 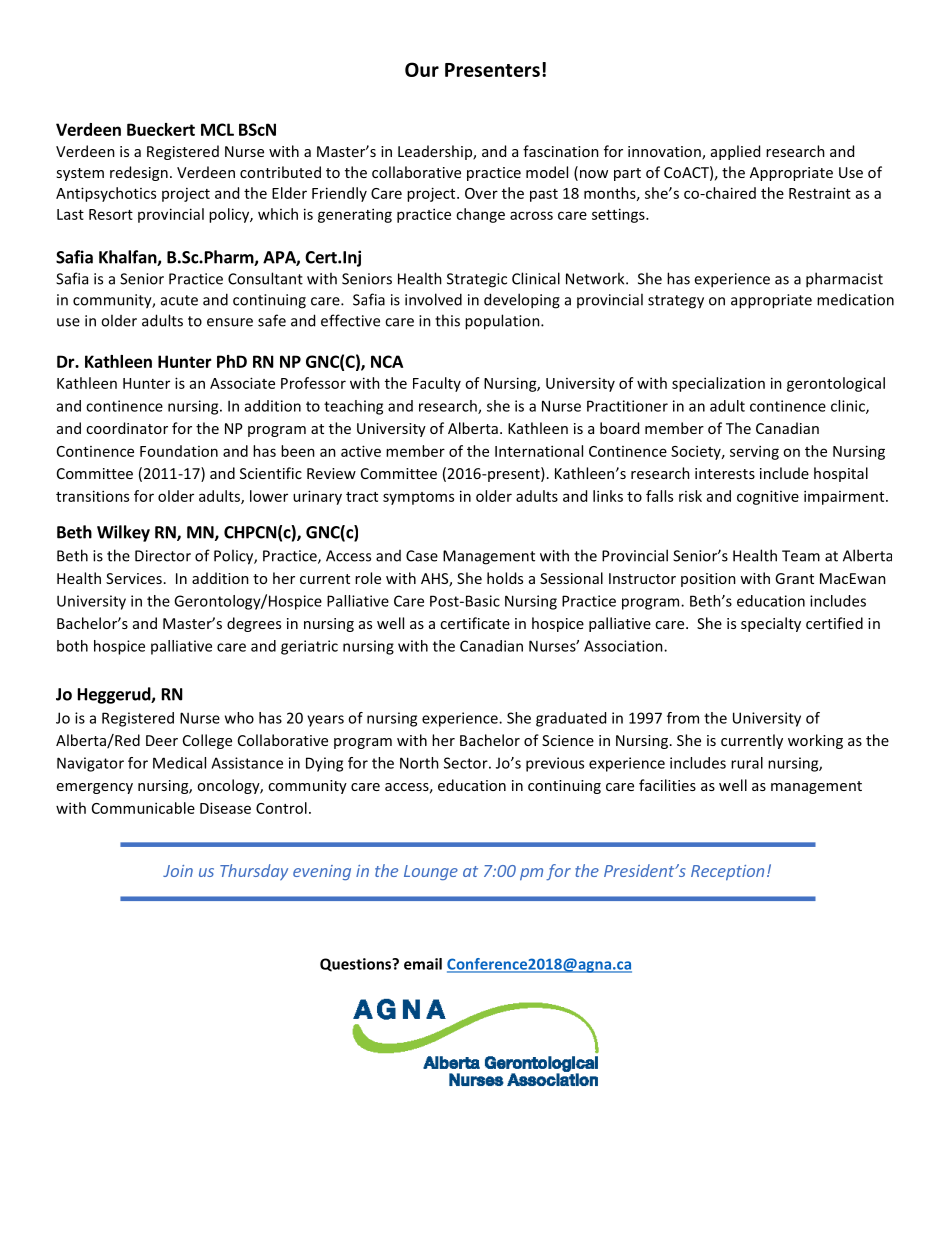 I want to click on Join, so click(x=178, y=871).
